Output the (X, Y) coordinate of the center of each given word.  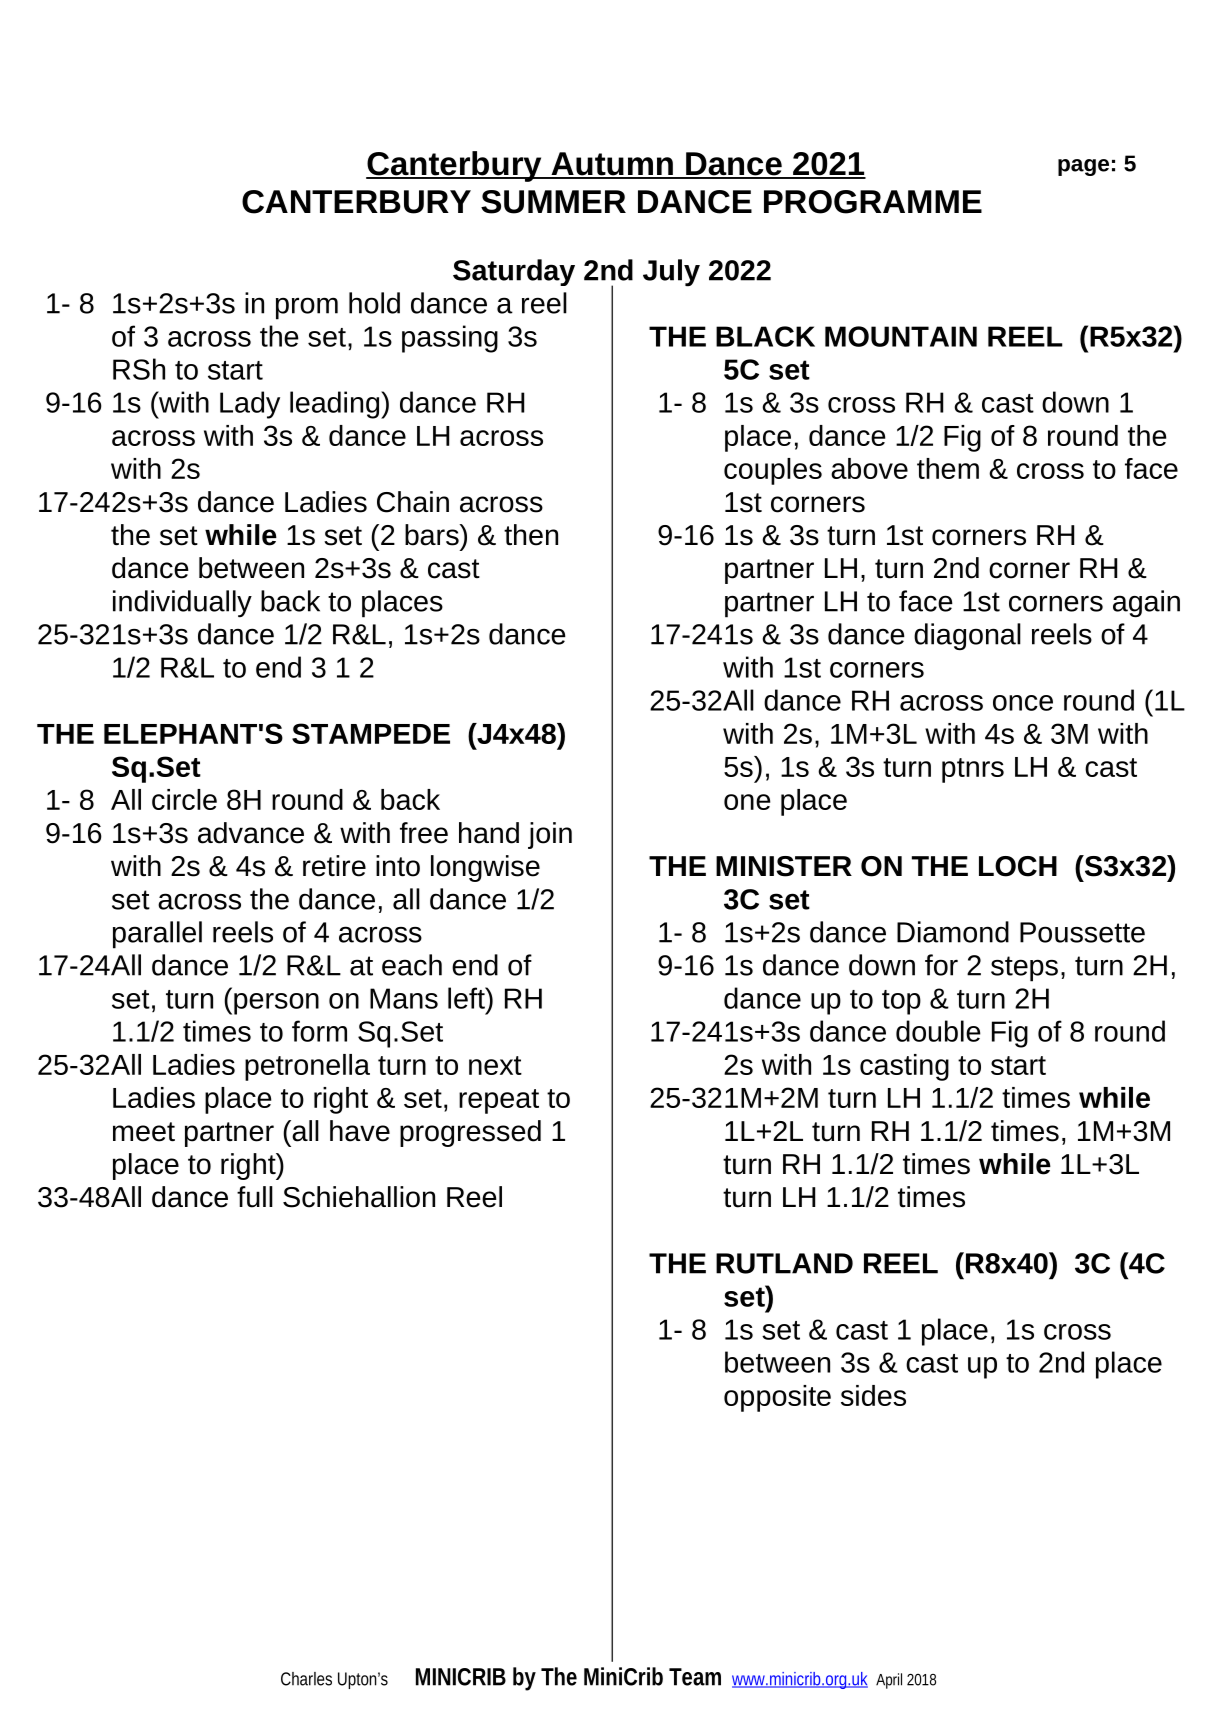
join (550, 835)
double (938, 1031)
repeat (499, 1101)
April (889, 1681)
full (255, 1197)
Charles (306, 1679)
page (1083, 167)
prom (307, 308)
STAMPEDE (371, 733)
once (1023, 703)
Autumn (612, 165)
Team (695, 1677)
